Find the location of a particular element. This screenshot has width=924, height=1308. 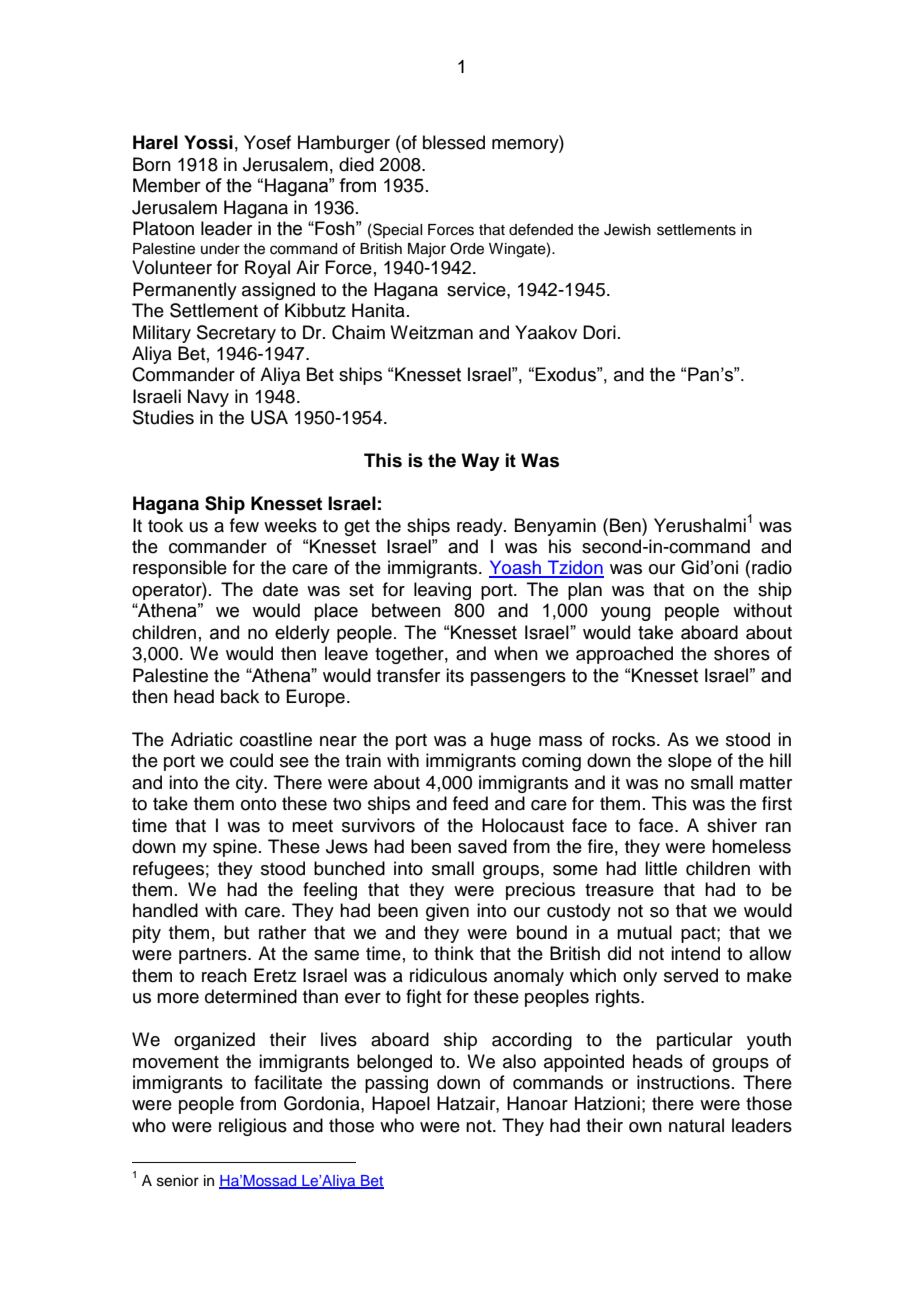

feed is located at coordinates (470, 803).
